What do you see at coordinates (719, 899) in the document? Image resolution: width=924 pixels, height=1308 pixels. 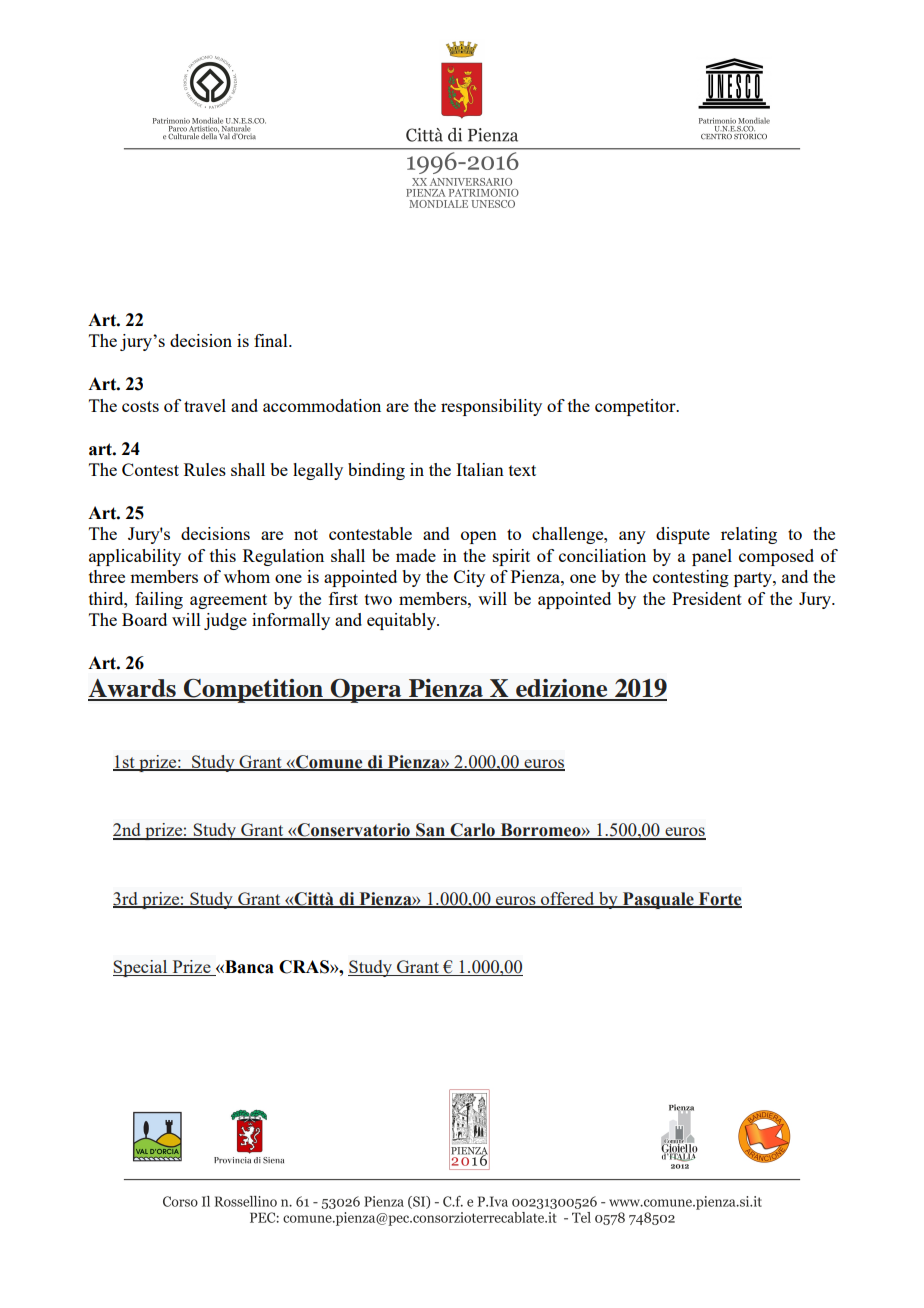 I see `Forte` at bounding box center [719, 899].
